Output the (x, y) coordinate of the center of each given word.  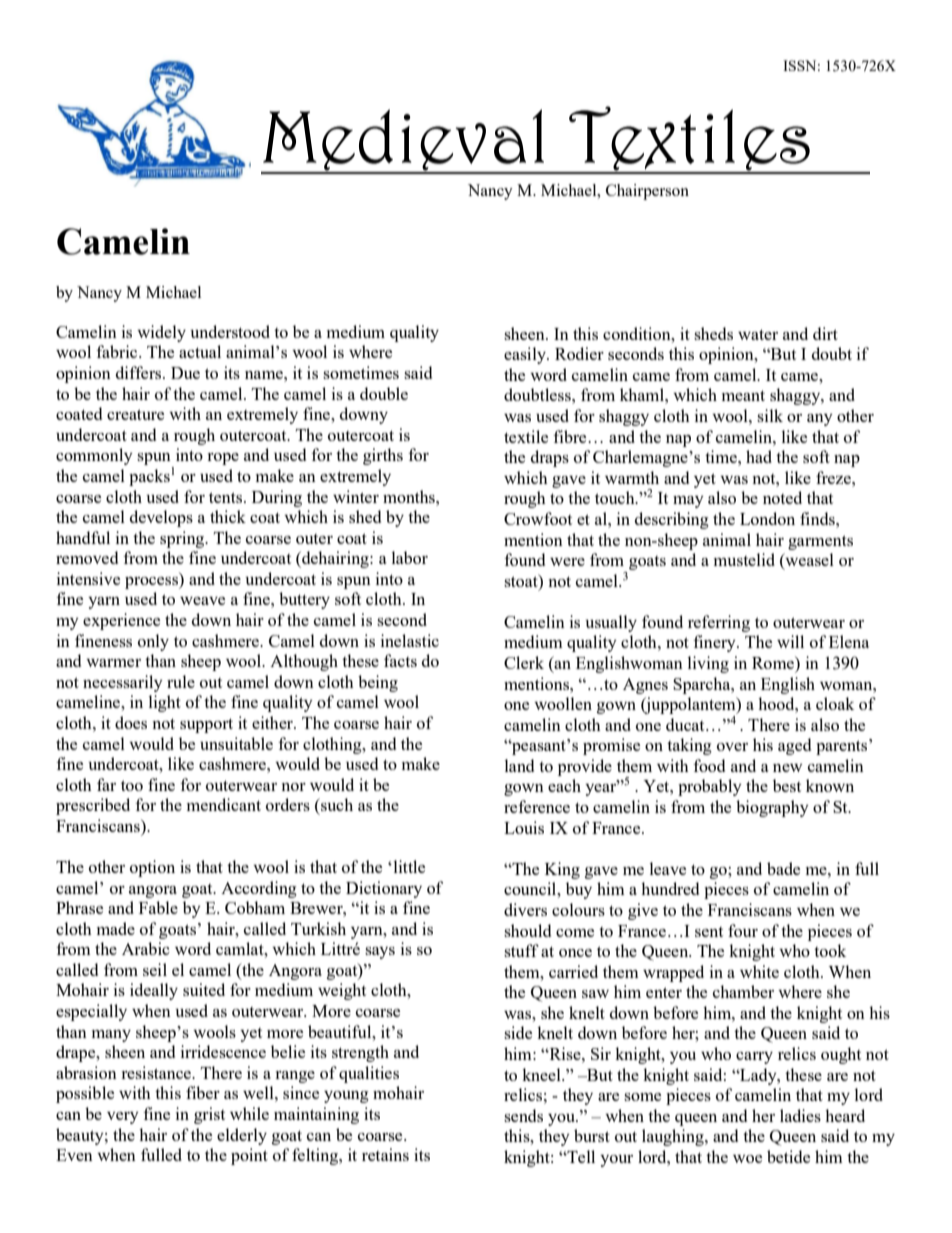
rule (181, 681)
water (758, 334)
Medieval (403, 141)
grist (209, 1115)
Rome (774, 663)
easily (526, 355)
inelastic (410, 640)
